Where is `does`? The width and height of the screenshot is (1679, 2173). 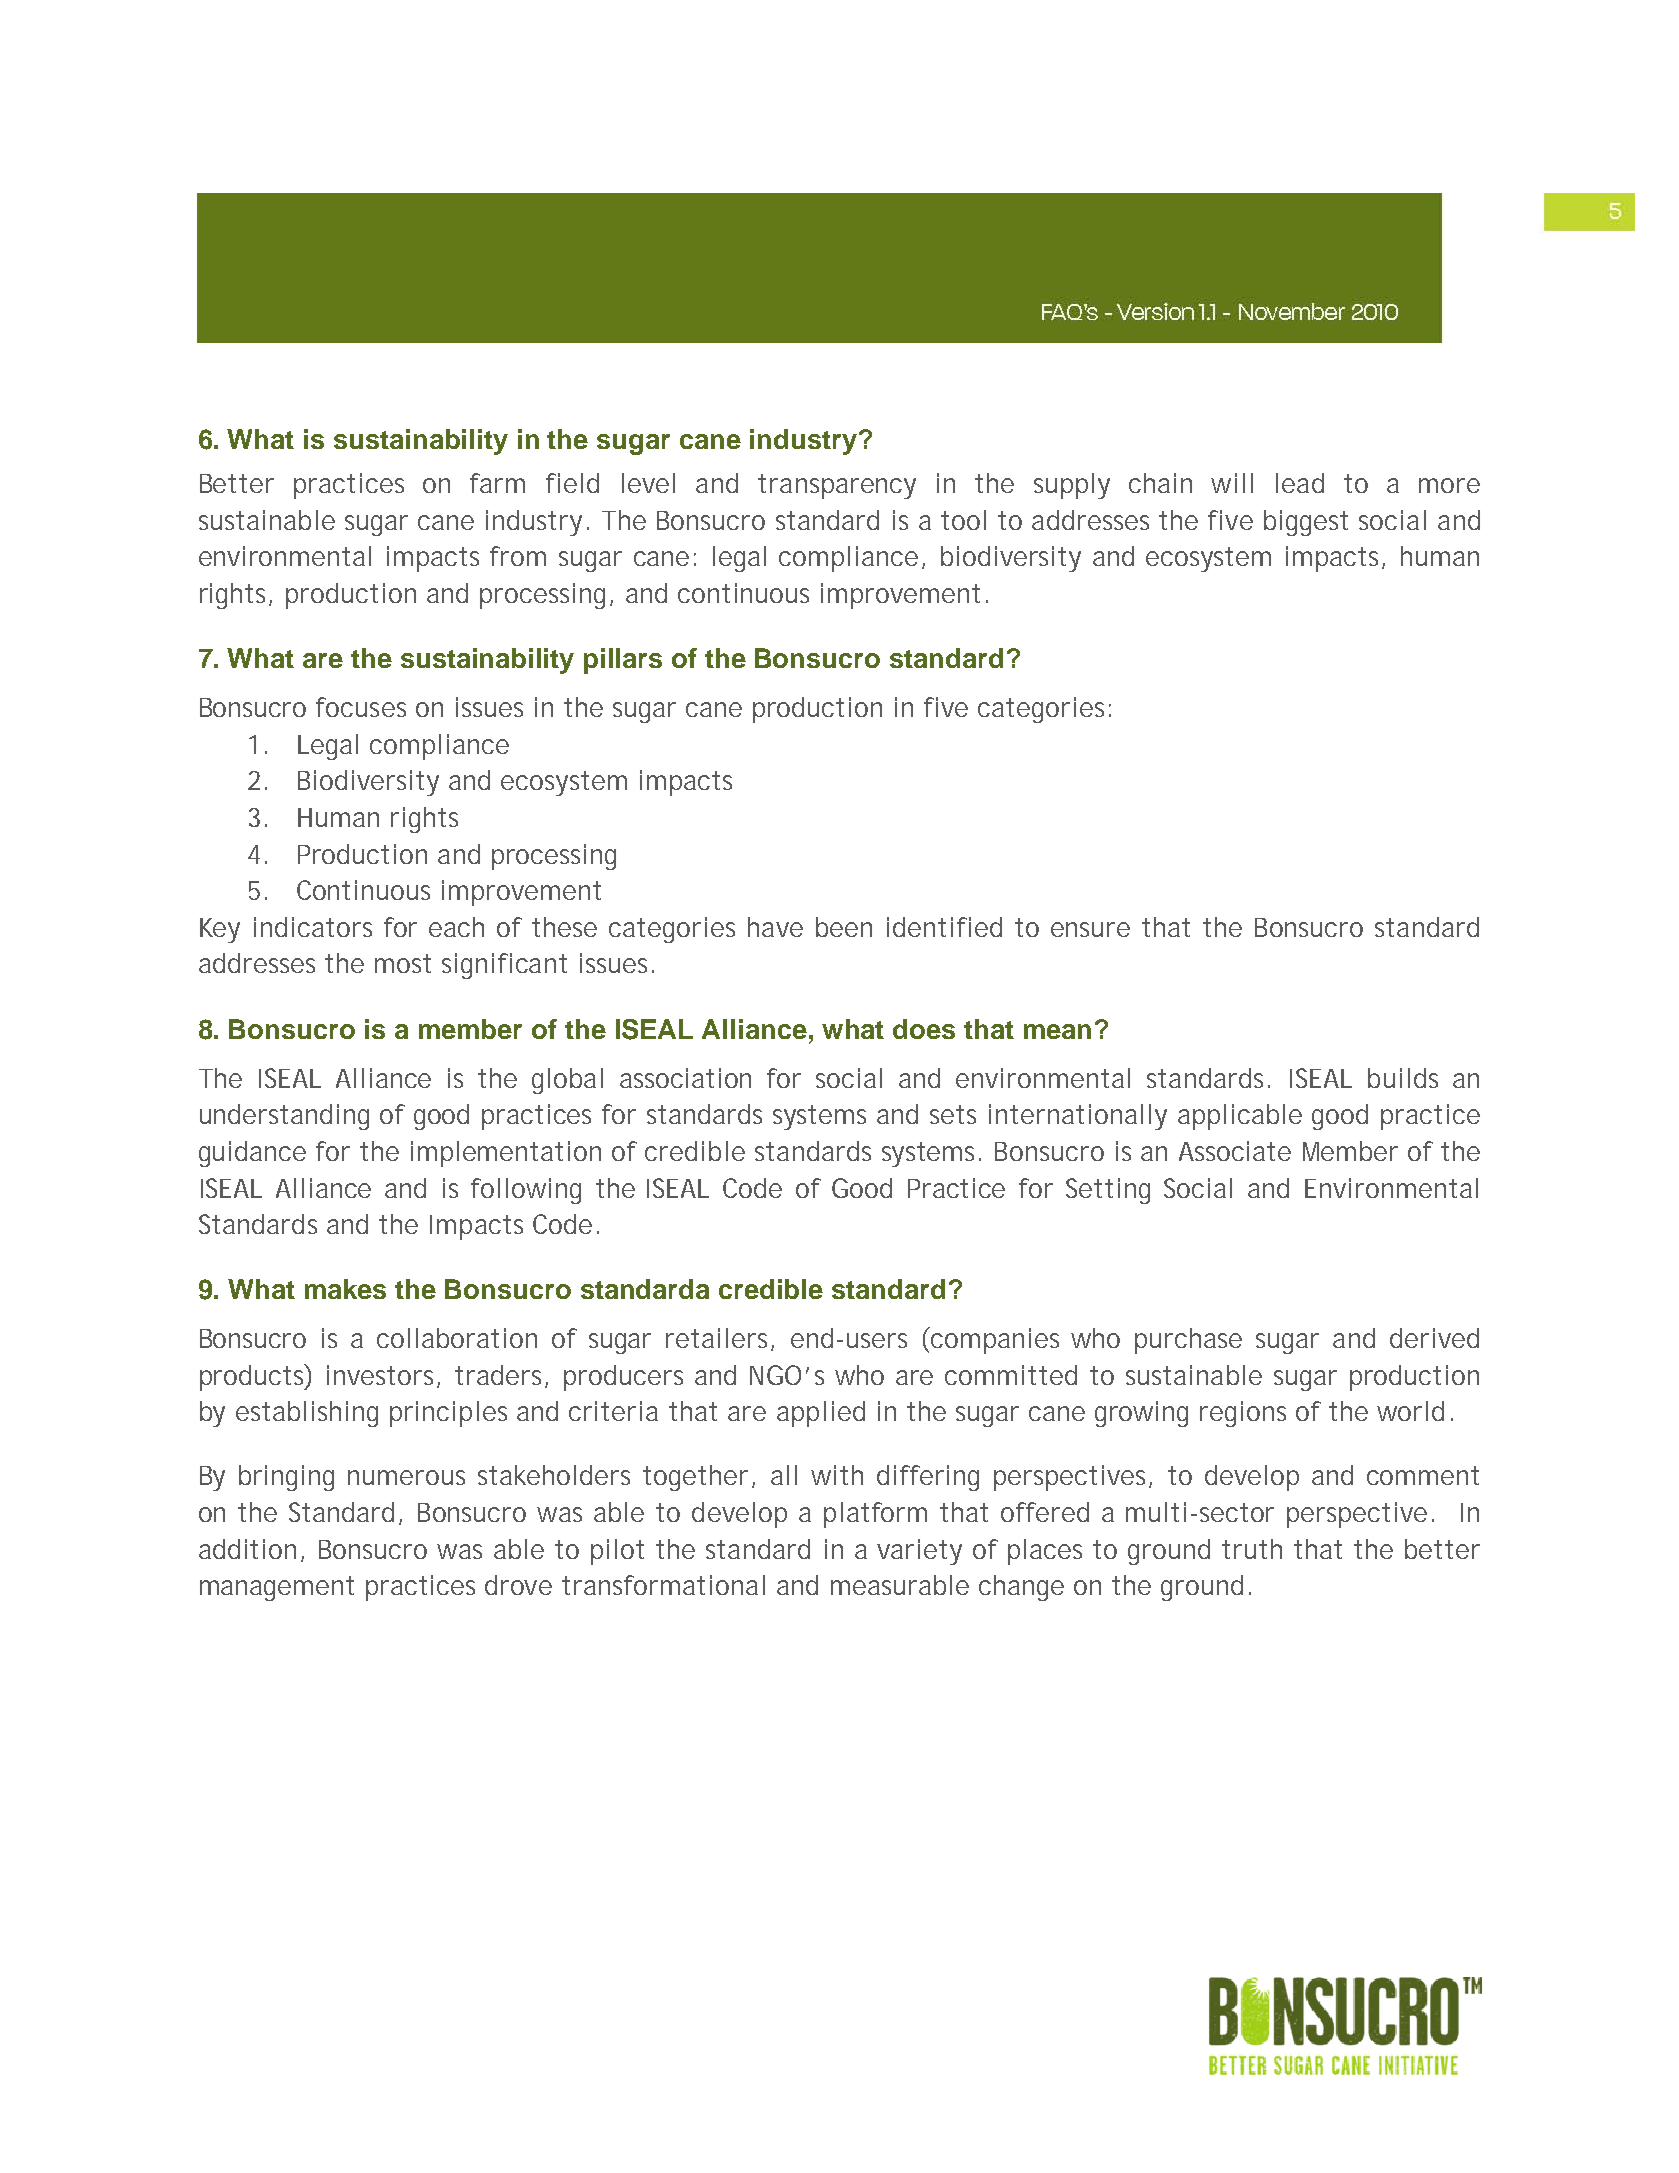
does is located at coordinates (924, 1029).
